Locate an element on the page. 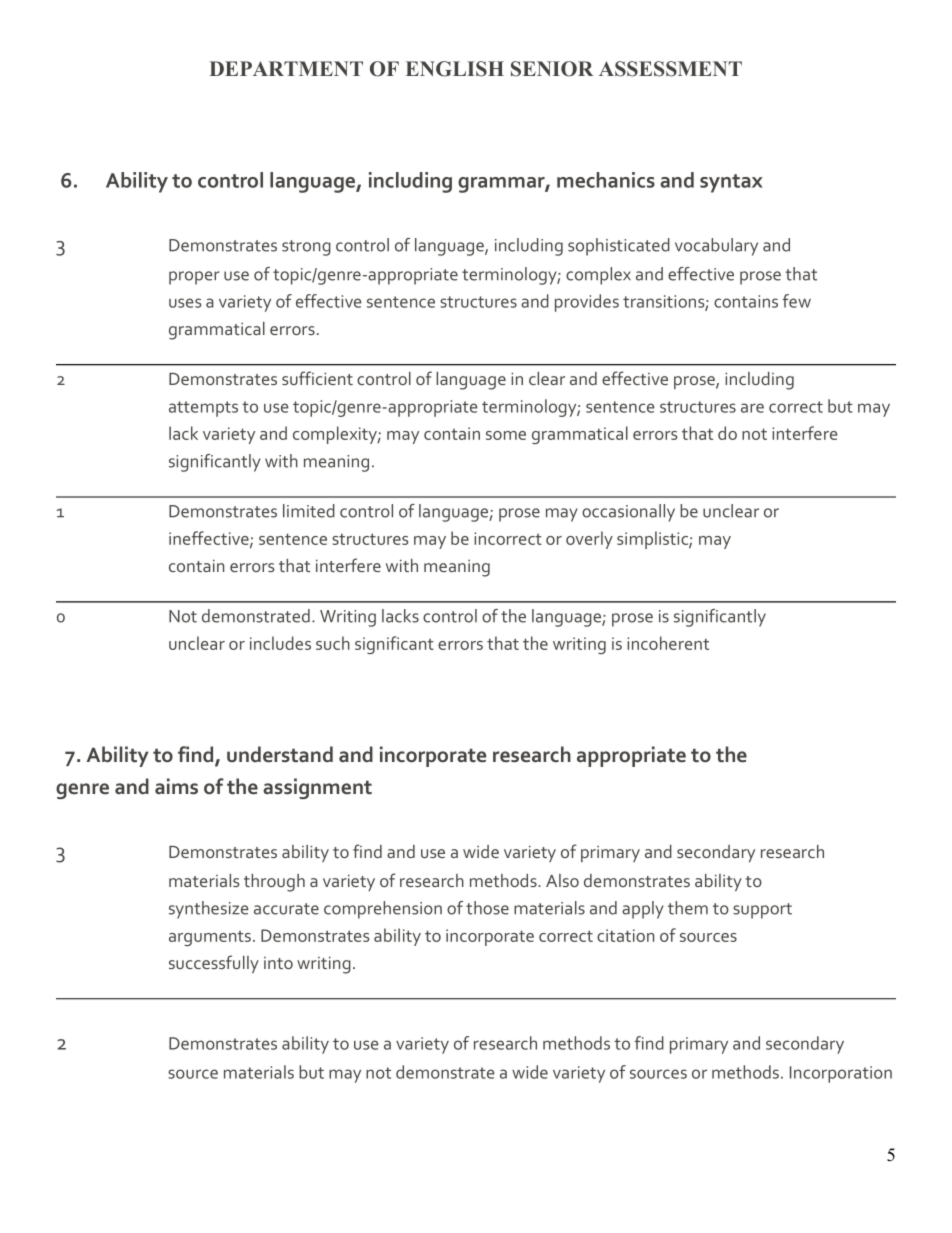  overly is located at coordinates (589, 540).
